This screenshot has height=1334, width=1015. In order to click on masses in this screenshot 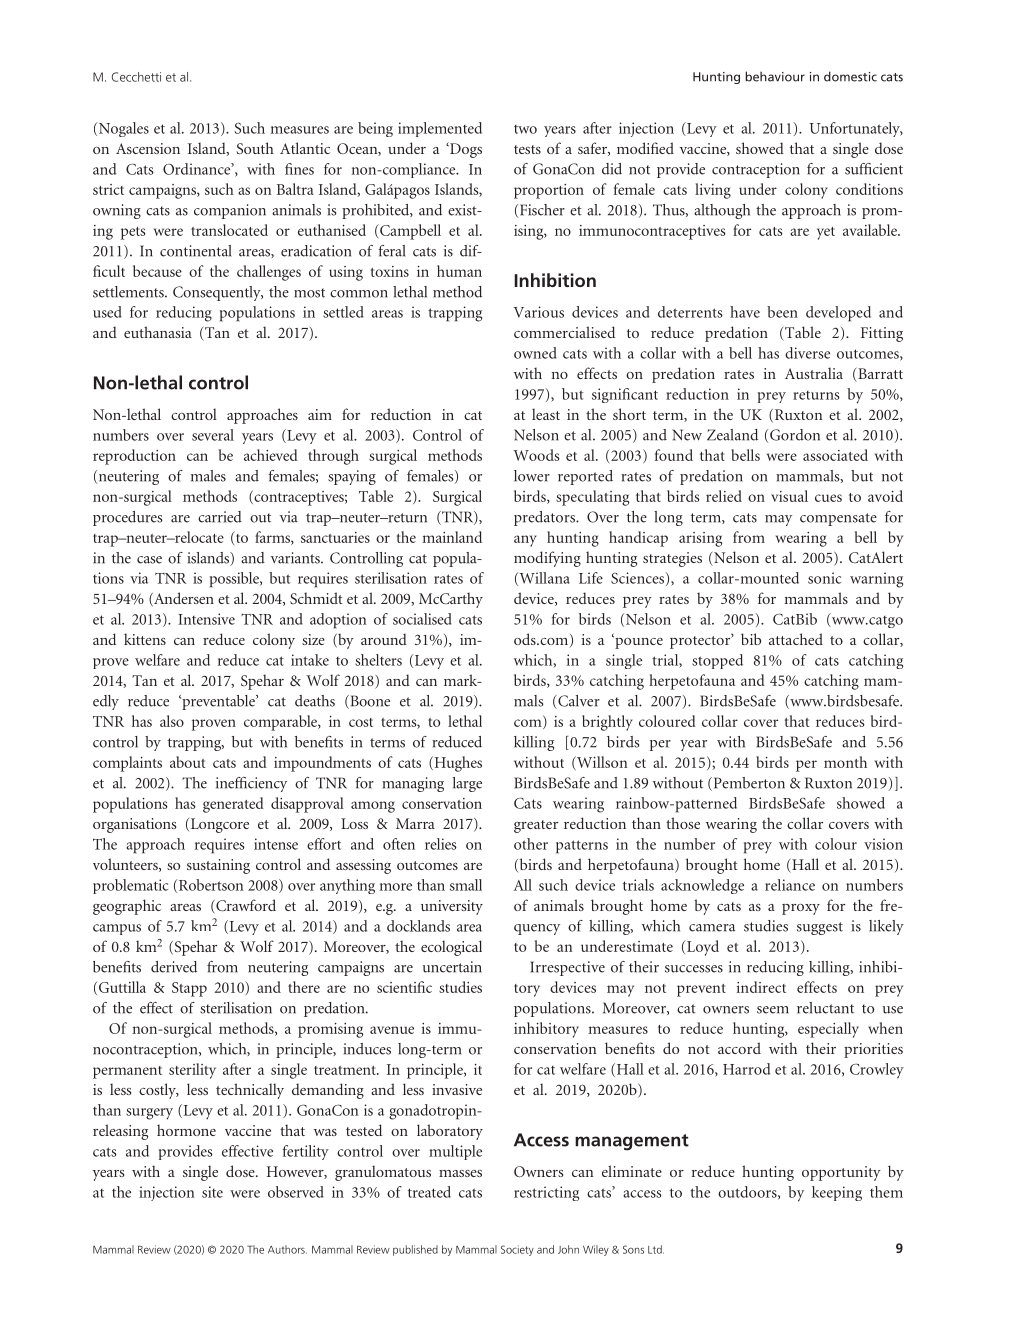, I will do `click(460, 1173)`.
